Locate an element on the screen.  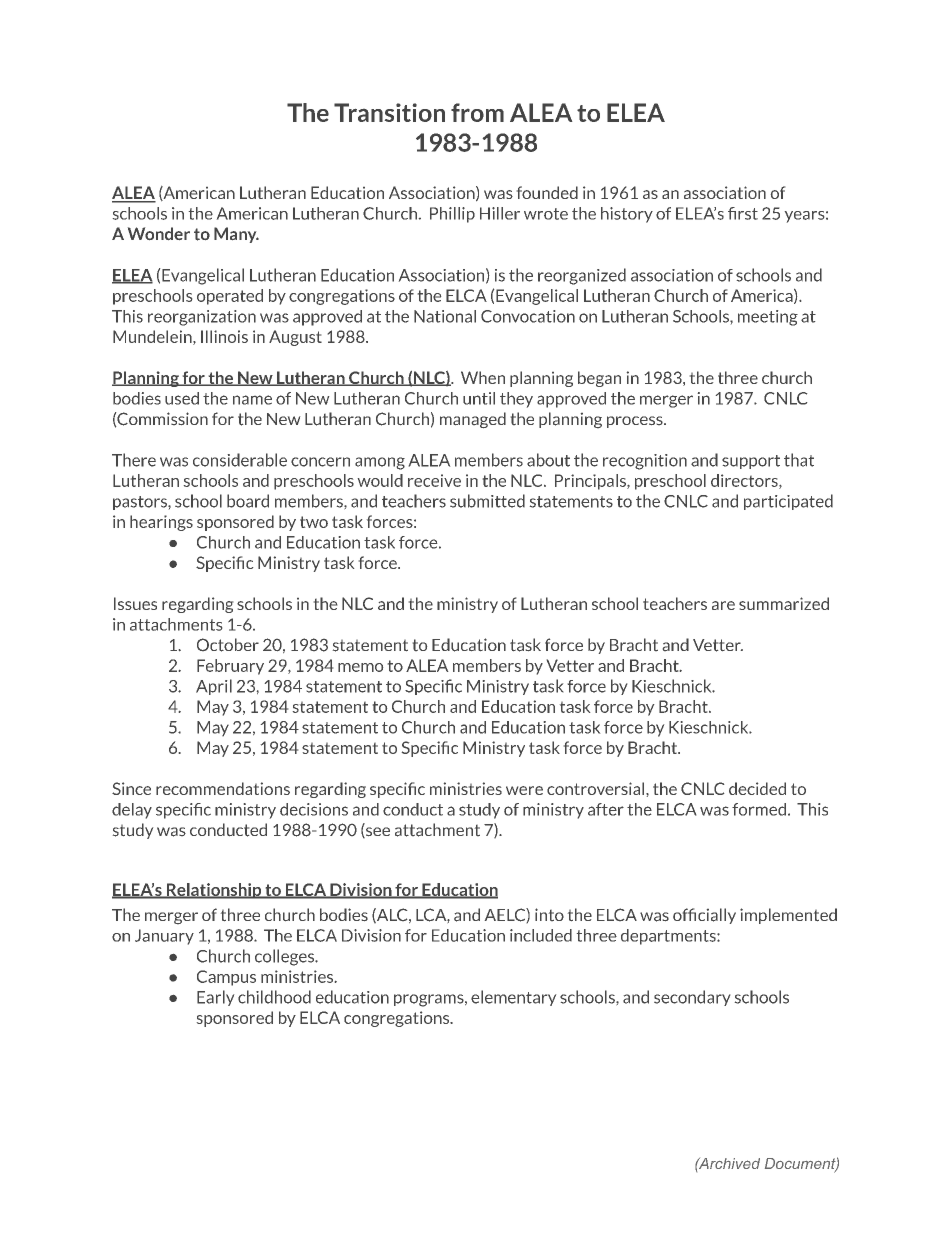
from is located at coordinates (477, 112).
